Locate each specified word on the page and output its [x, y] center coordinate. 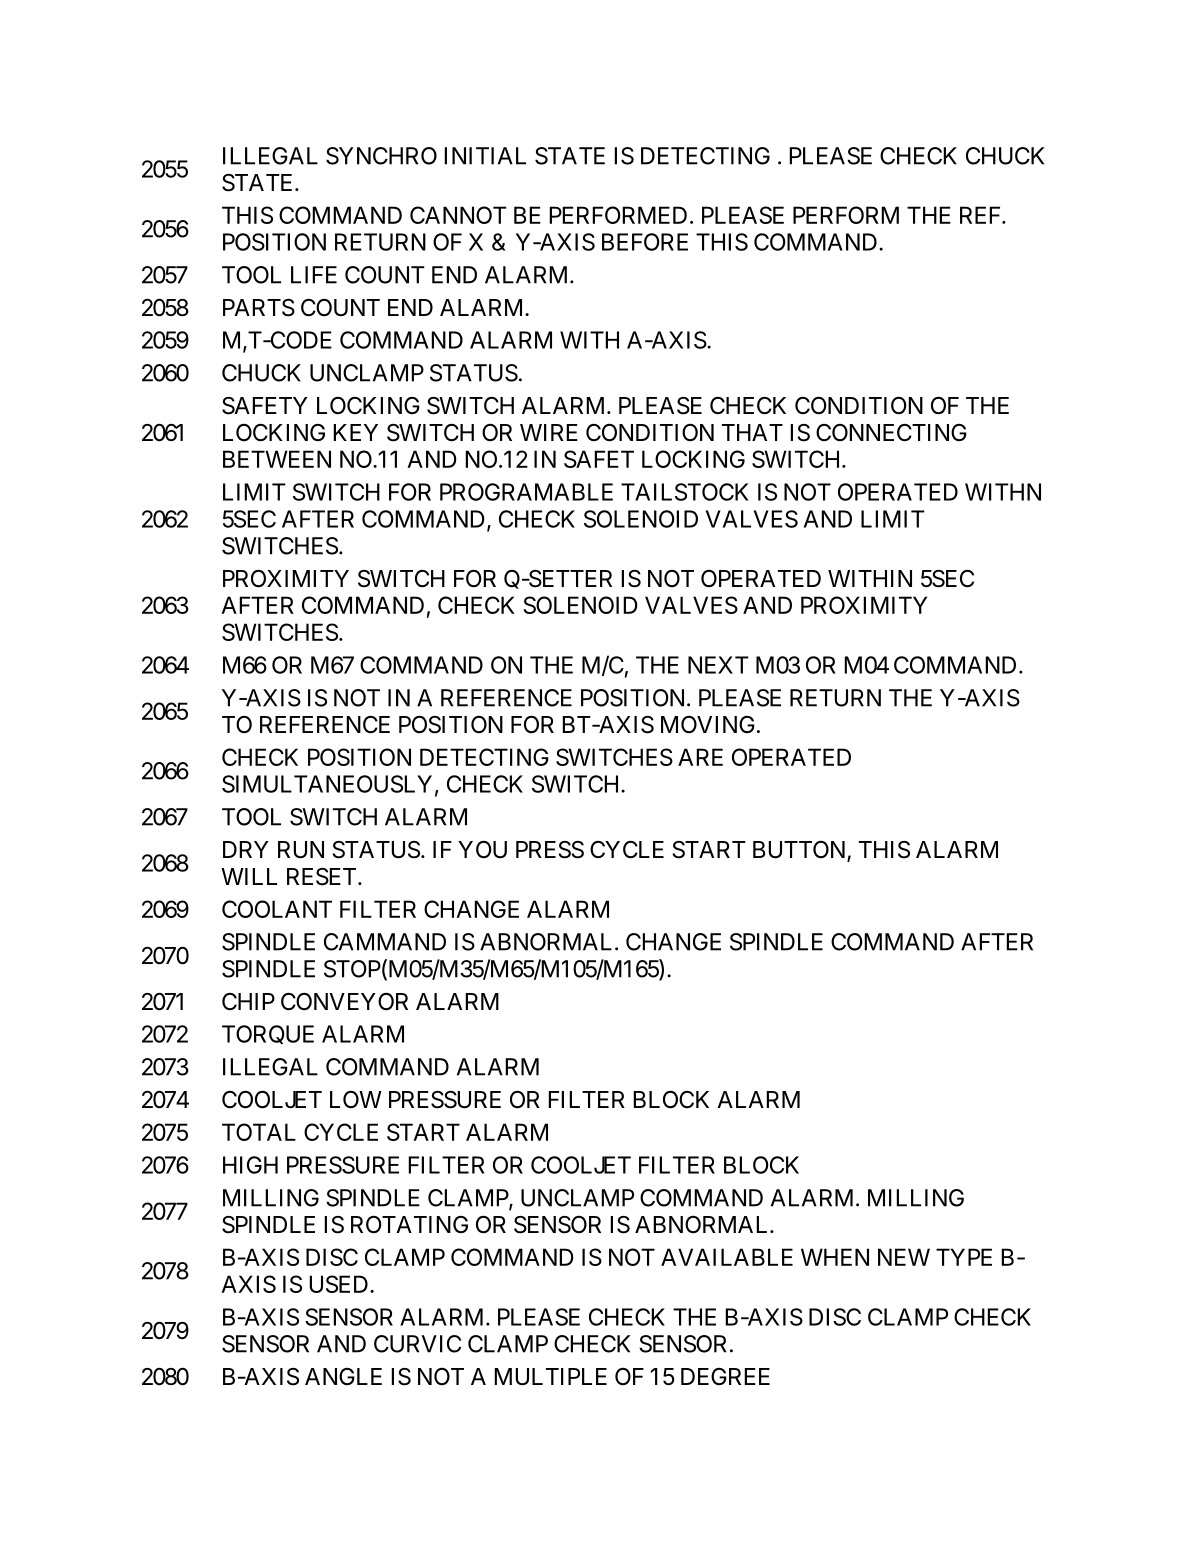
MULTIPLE [550, 1377]
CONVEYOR [344, 1002]
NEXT [718, 665]
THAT [752, 432]
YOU [482, 850]
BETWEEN [277, 459]
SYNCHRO [381, 156]
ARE [700, 757]
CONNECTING [891, 433]
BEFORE [645, 242]
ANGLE [343, 1376]
